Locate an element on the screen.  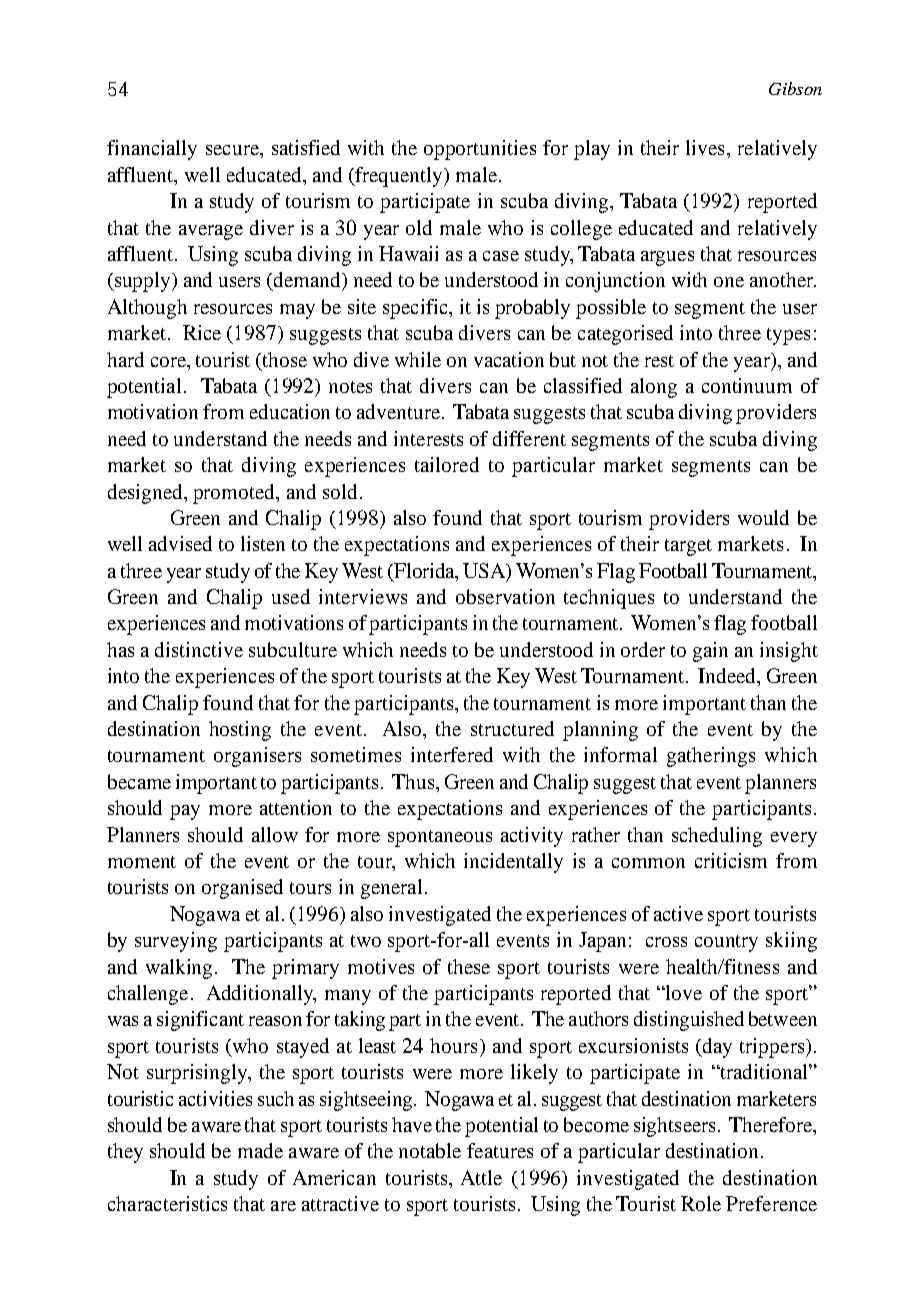
secure is located at coordinates (233, 150).
